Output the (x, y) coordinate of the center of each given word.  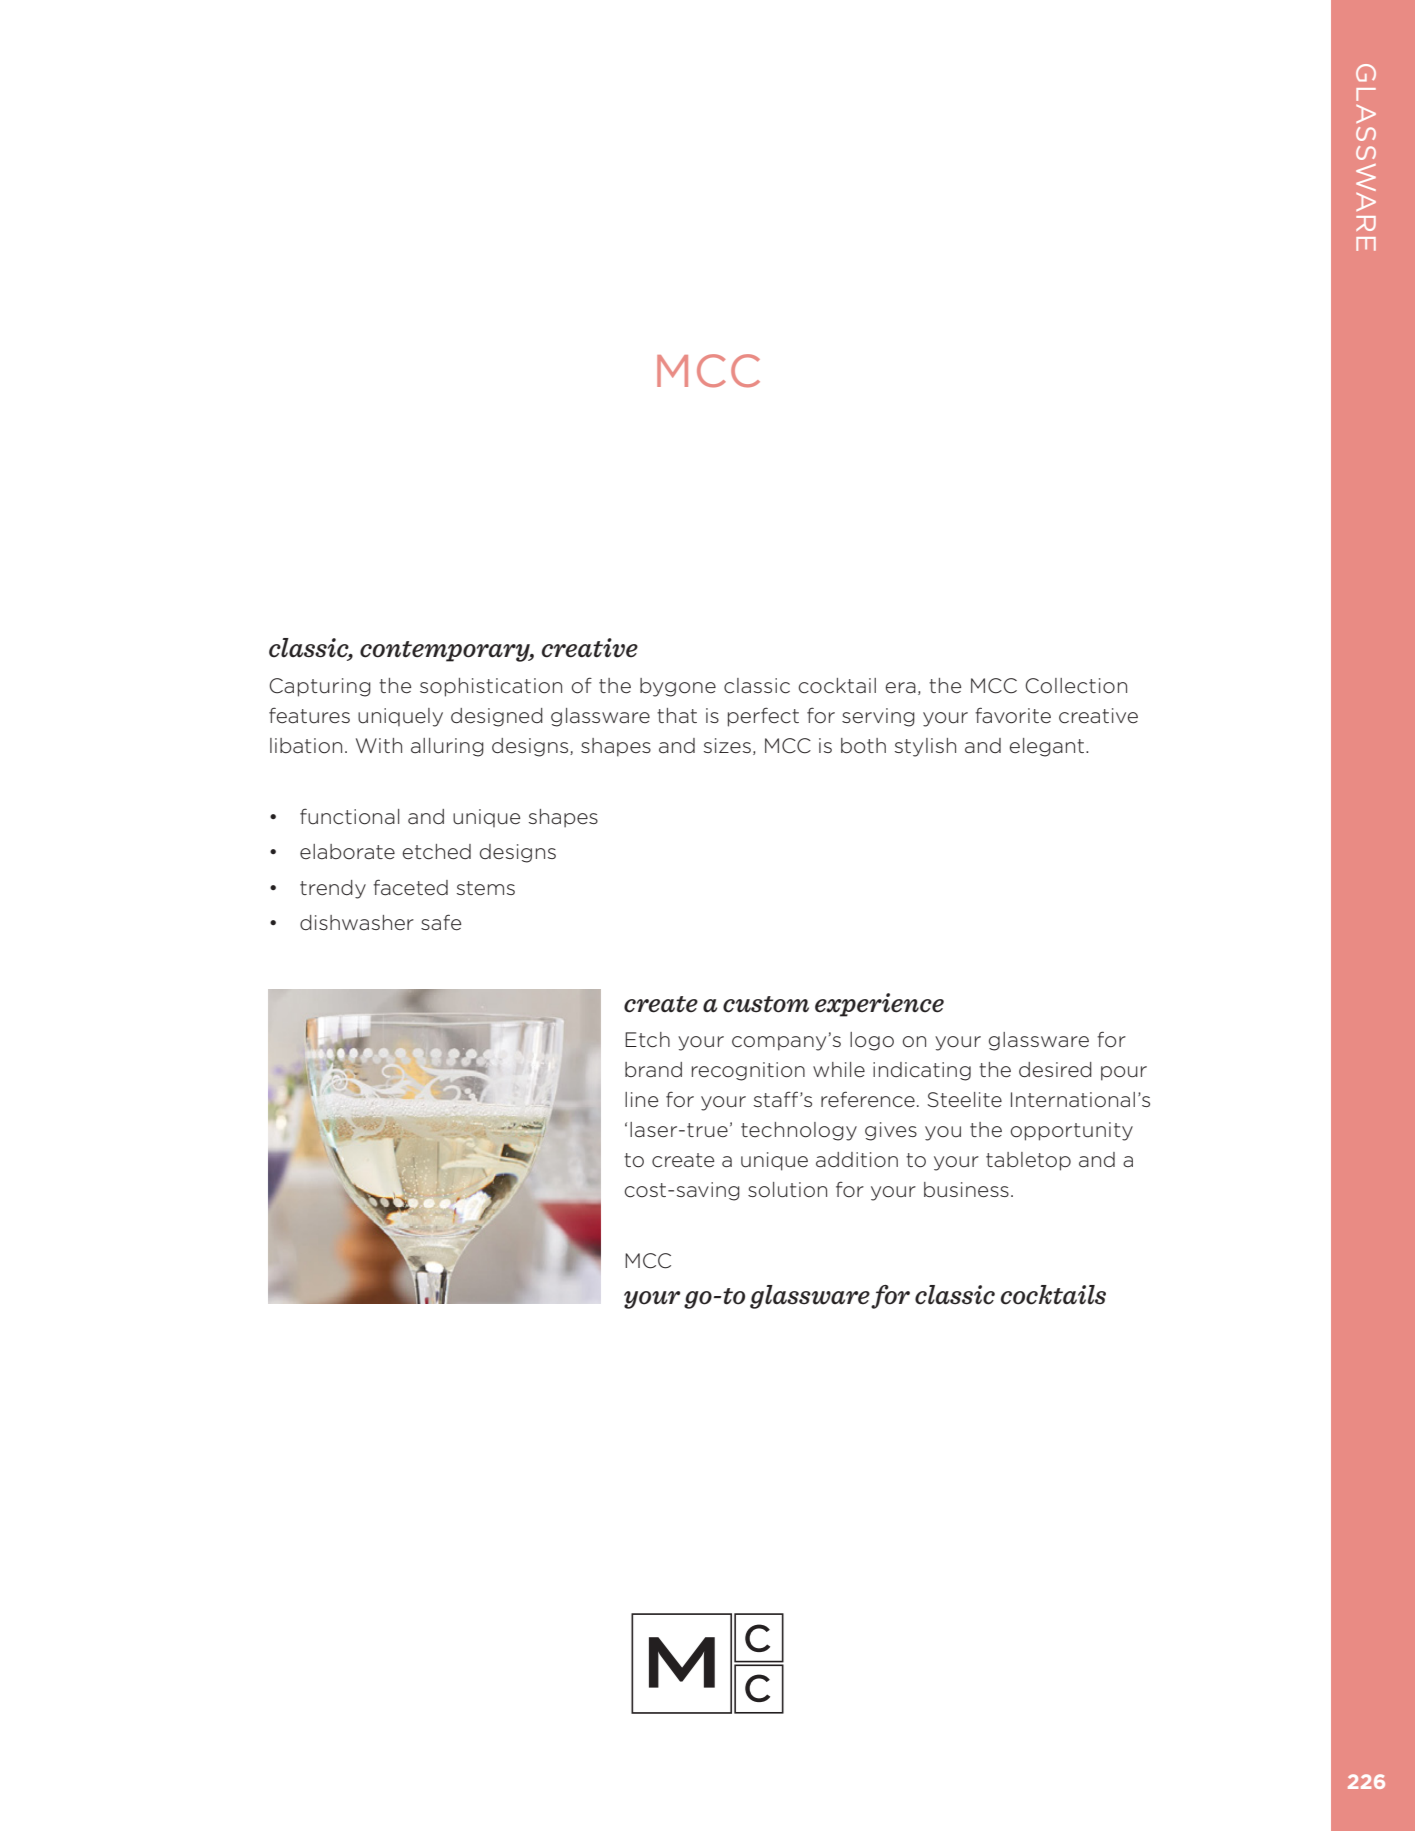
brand (653, 1070)
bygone (678, 687)
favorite (1013, 715)
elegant (1046, 747)
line (641, 1100)
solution (787, 1190)
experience (879, 1005)
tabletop (1028, 1161)
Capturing (320, 687)
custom (766, 1004)
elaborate (347, 852)
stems (486, 888)
